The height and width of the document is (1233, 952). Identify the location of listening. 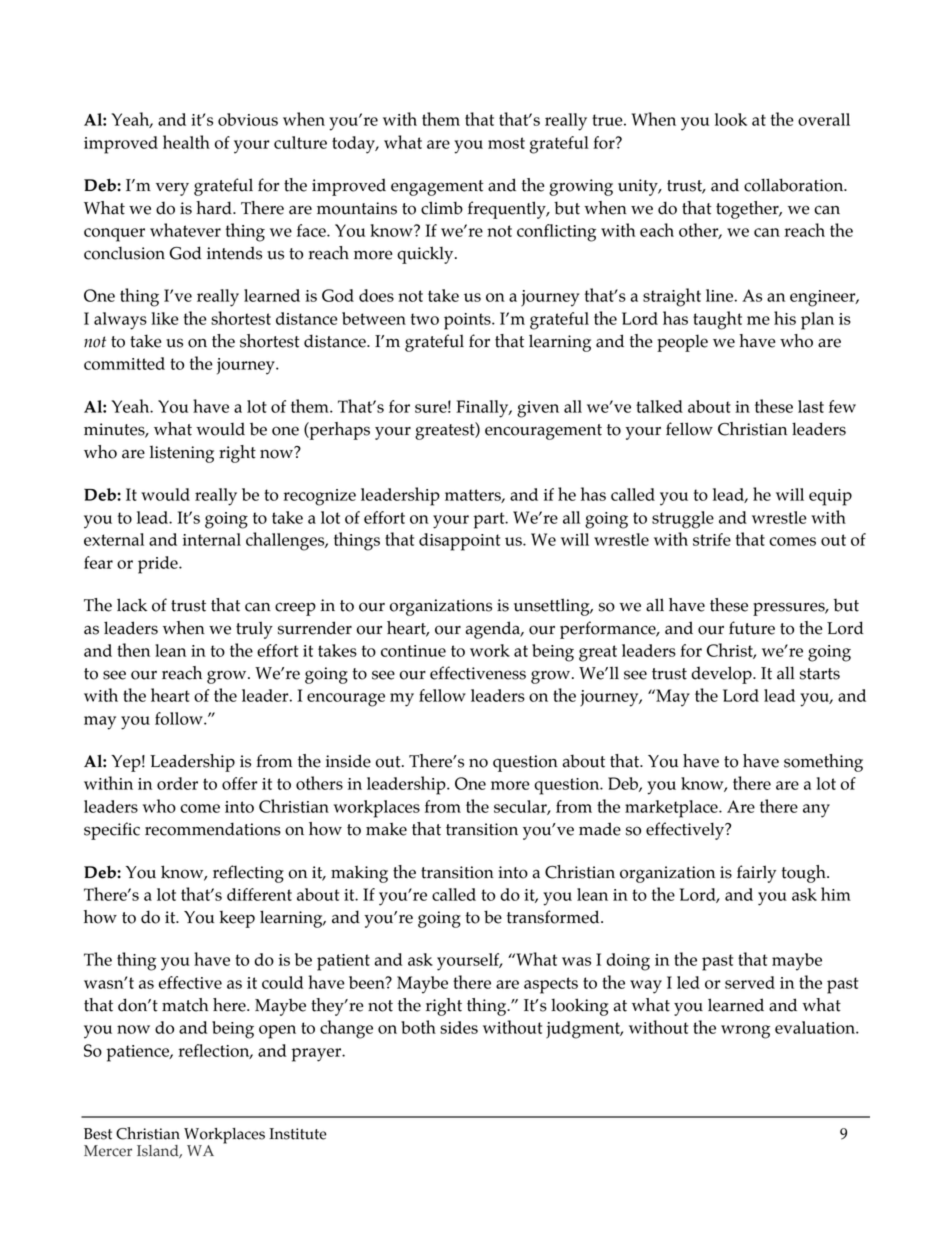
(182, 454).
